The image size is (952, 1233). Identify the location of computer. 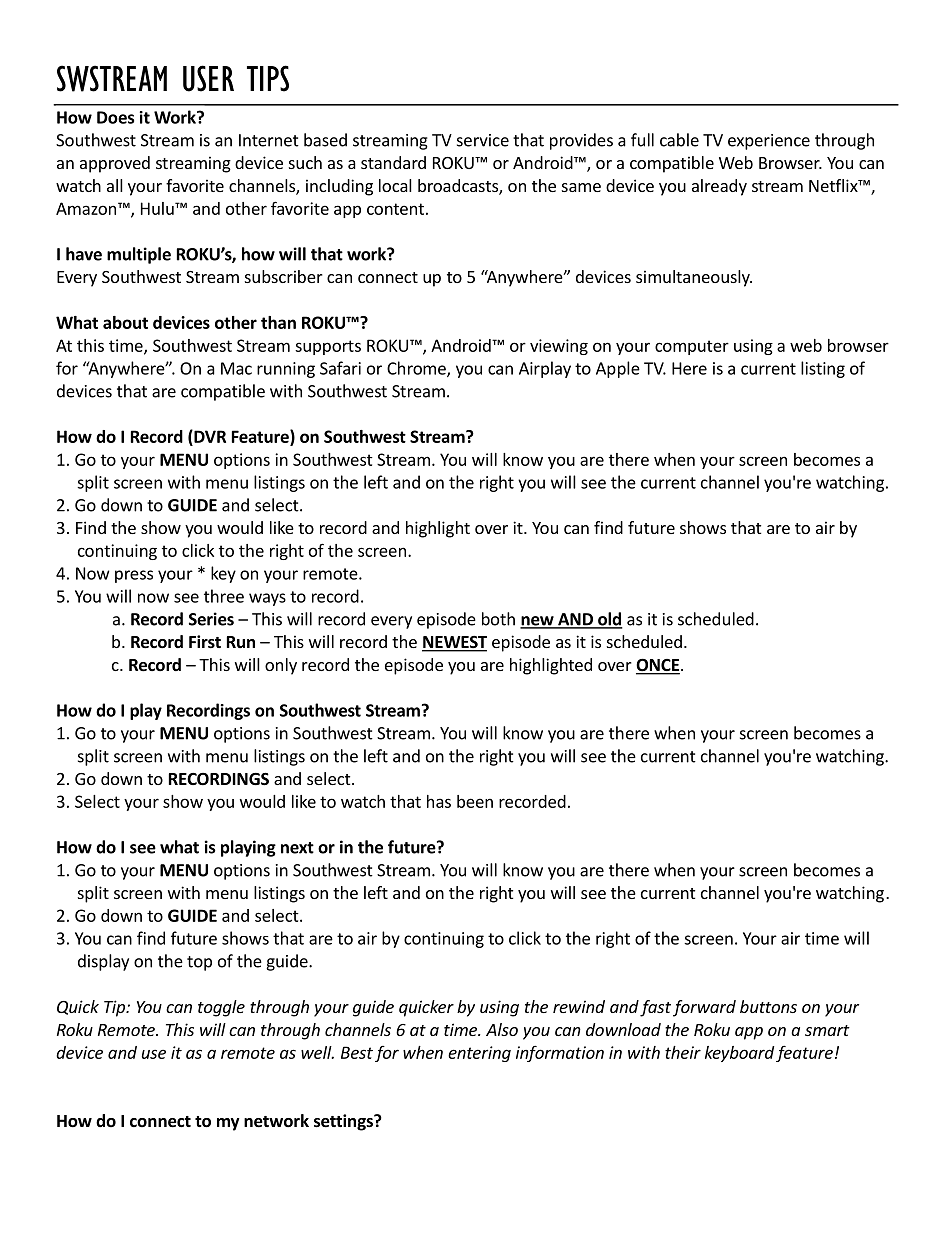
(692, 347).
